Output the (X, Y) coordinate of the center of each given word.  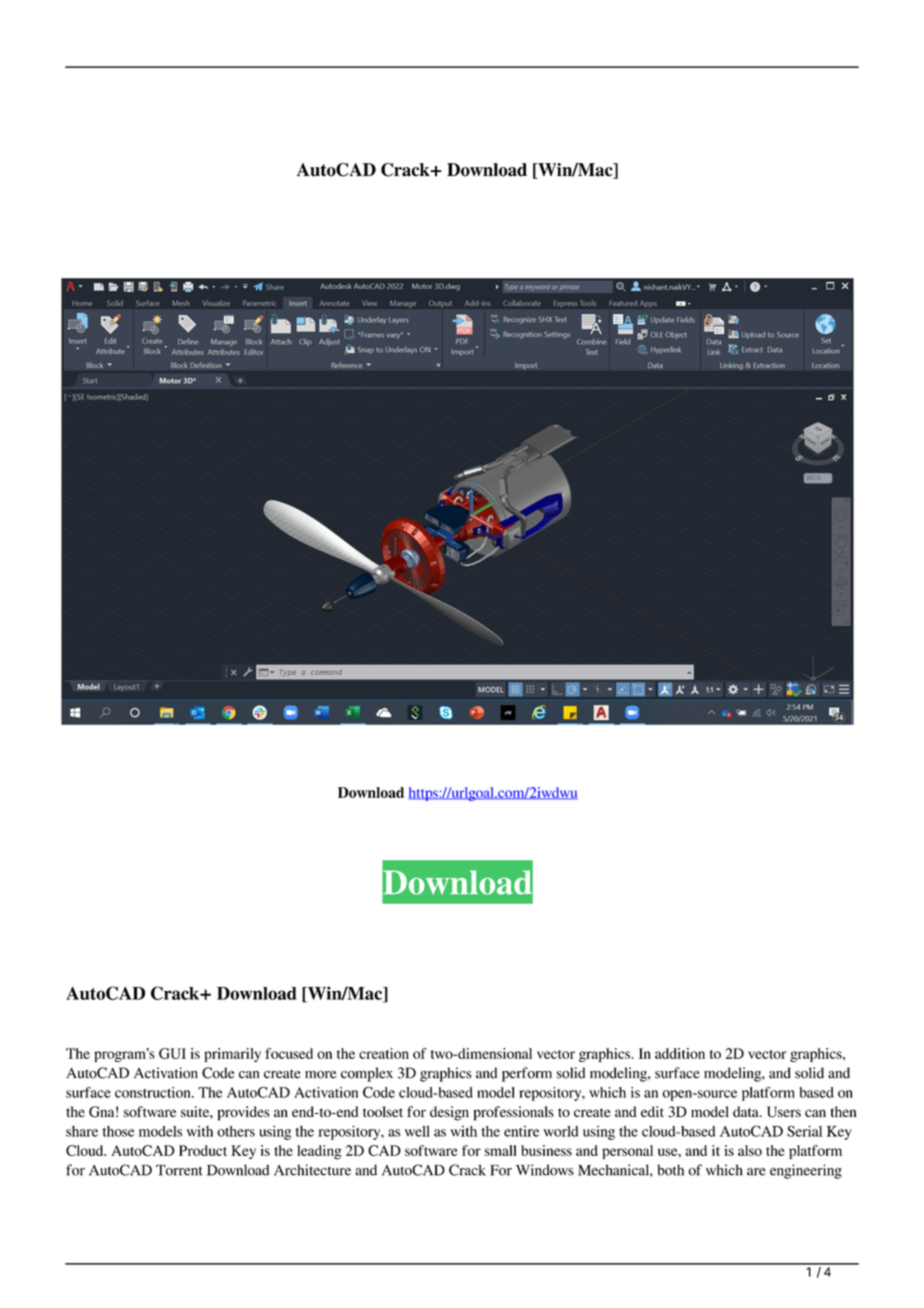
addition (680, 1053)
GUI (172, 1053)
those (118, 1131)
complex (367, 1074)
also (750, 1150)
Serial (804, 1131)
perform (527, 1074)
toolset (383, 1111)
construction (154, 1092)
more (320, 1075)
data (747, 1111)
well (417, 1131)
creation (384, 1053)
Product (203, 1150)
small (501, 1150)
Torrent (179, 1170)
